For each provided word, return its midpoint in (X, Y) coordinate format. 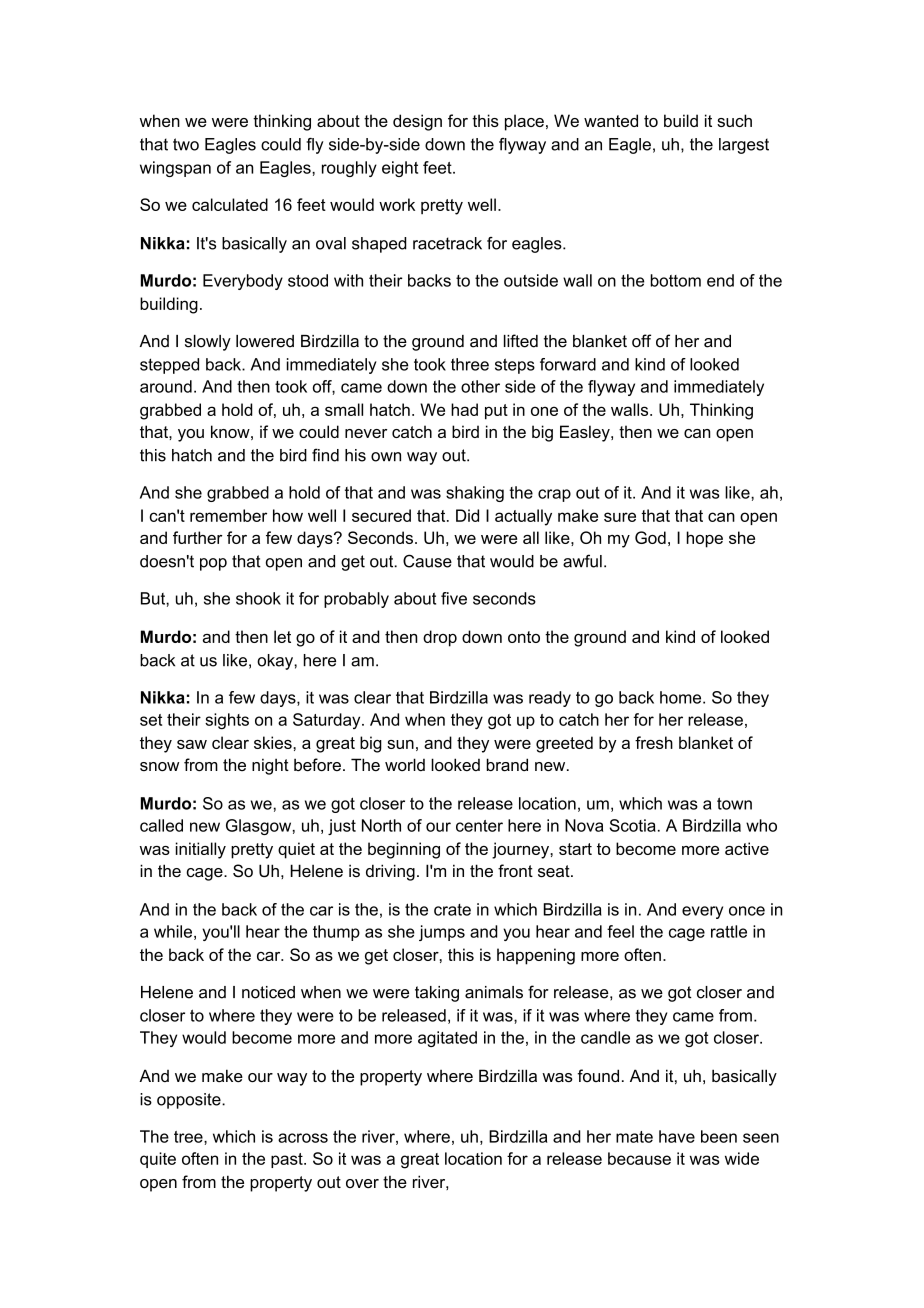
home (682, 697)
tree (189, 1137)
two (186, 144)
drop (440, 638)
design (417, 122)
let (282, 636)
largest (744, 146)
